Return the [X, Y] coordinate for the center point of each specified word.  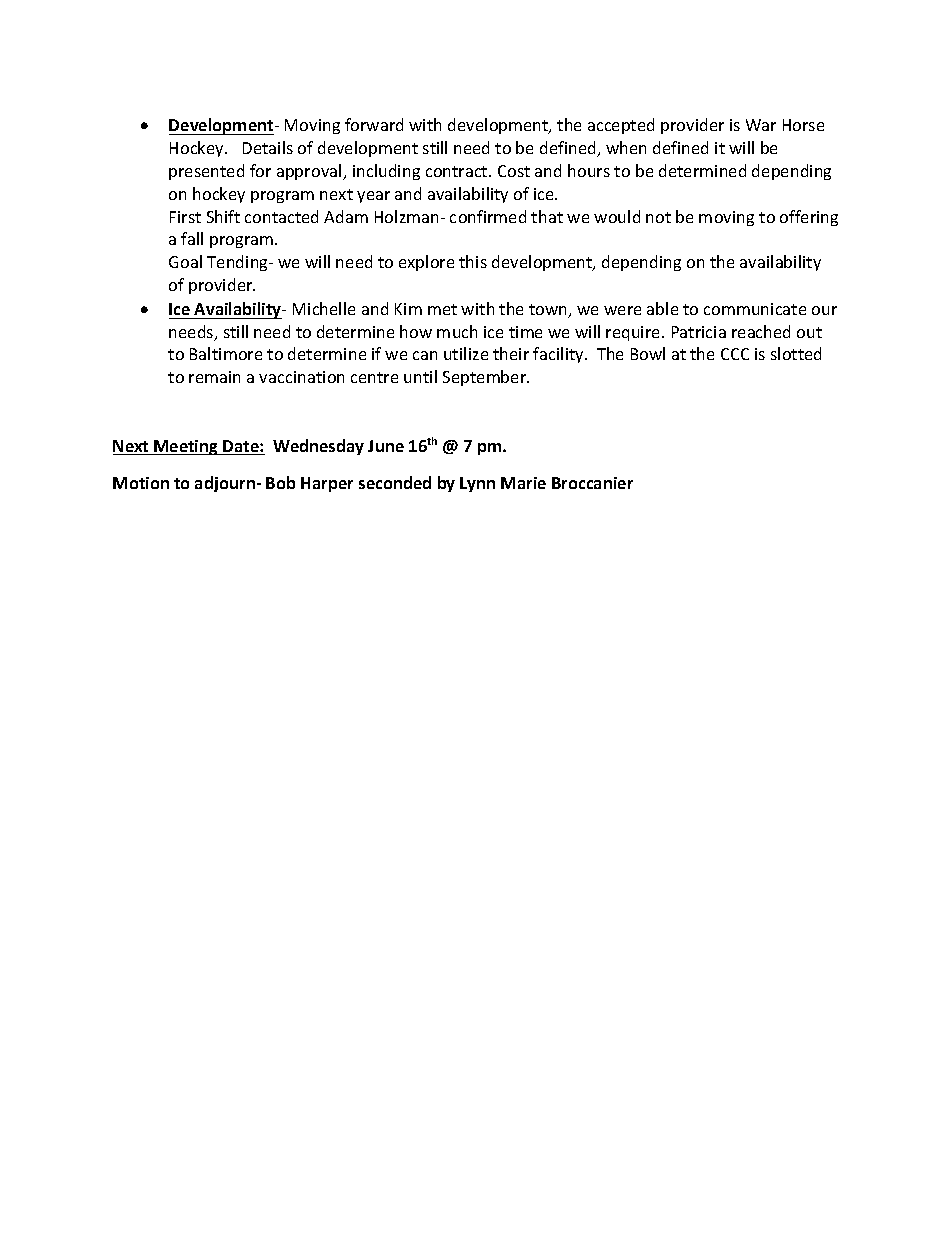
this [473, 261]
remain [214, 377]
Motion [141, 483]
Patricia [699, 332]
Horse [803, 125]
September [486, 378]
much [457, 331]
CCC [735, 354]
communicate [755, 309]
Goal [185, 261]
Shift [223, 216]
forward [374, 124]
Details [268, 147]
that [547, 216]
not [658, 217]
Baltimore [226, 353]
